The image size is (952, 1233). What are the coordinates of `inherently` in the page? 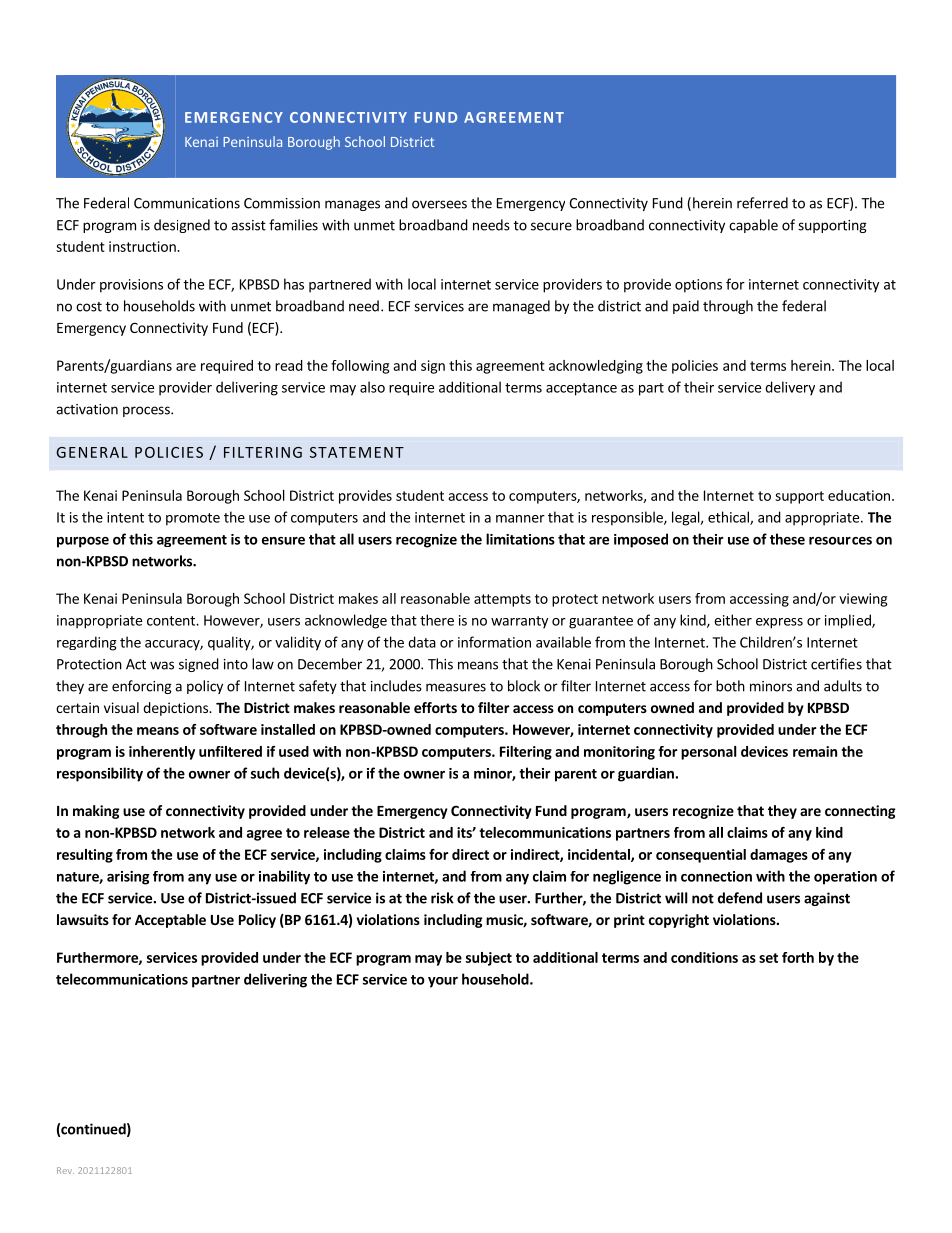 It's located at (162, 753).
